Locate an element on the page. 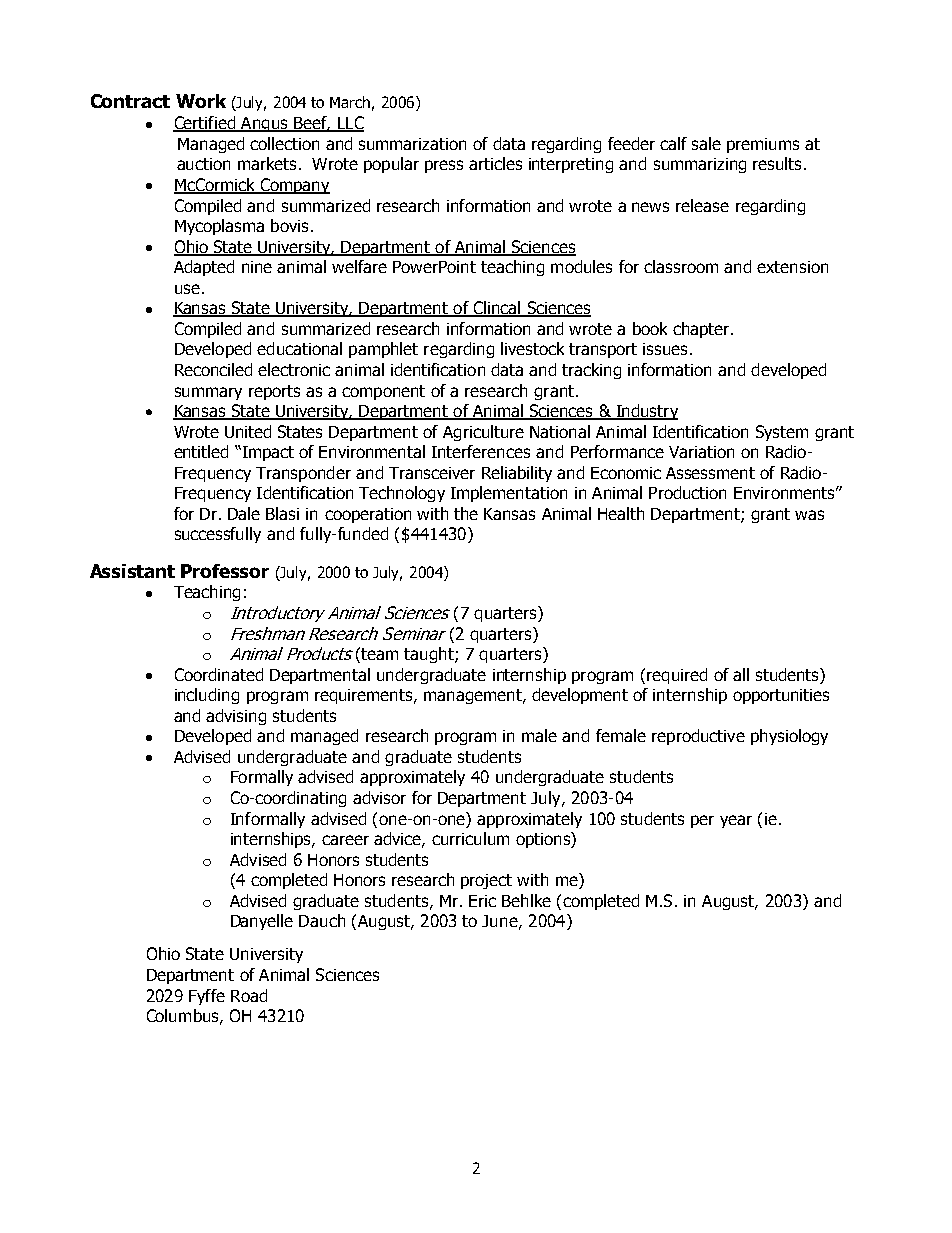 This image has width=952, height=1233. Eric is located at coordinates (482, 901).
